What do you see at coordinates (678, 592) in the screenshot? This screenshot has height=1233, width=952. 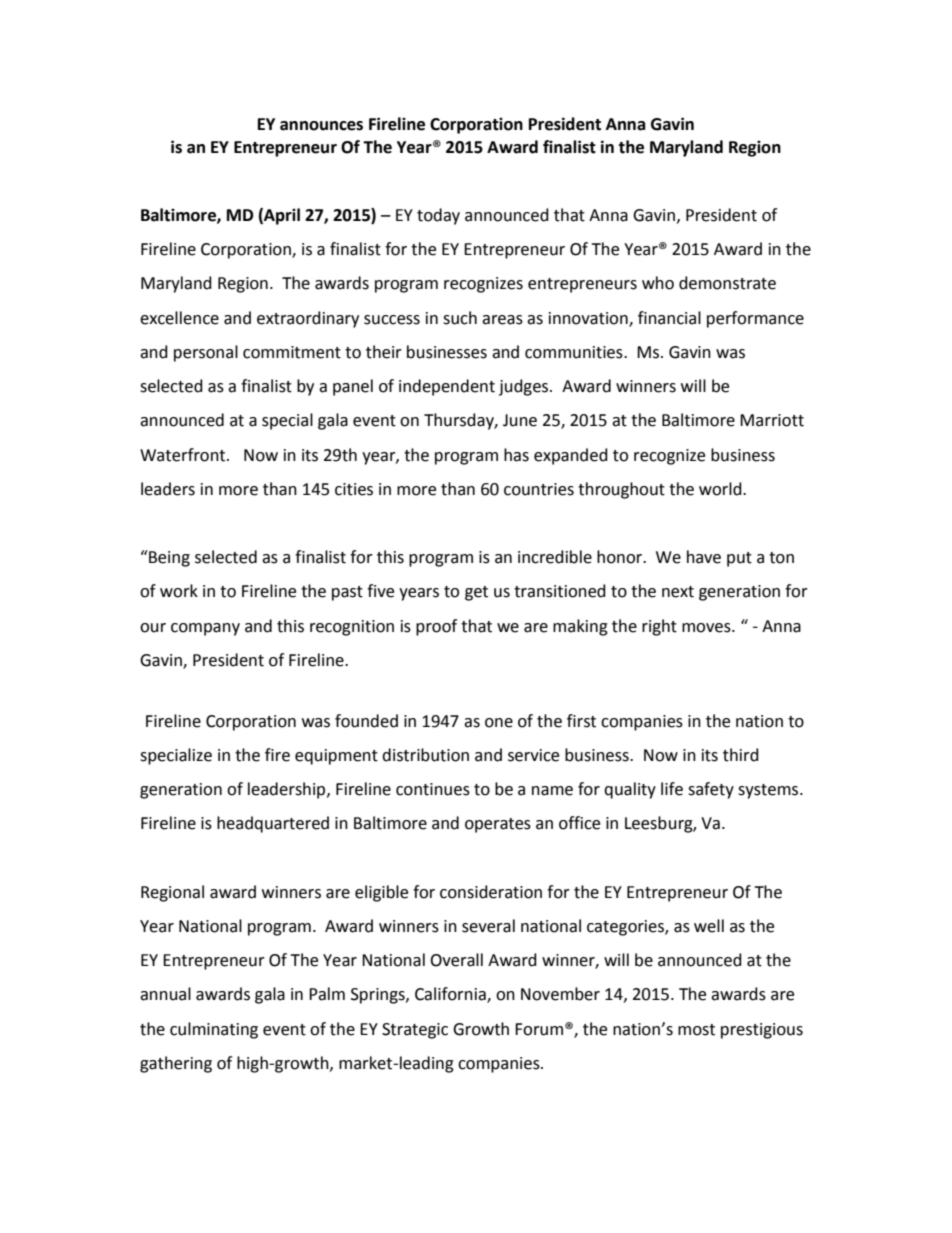 I see `next` at bounding box center [678, 592].
